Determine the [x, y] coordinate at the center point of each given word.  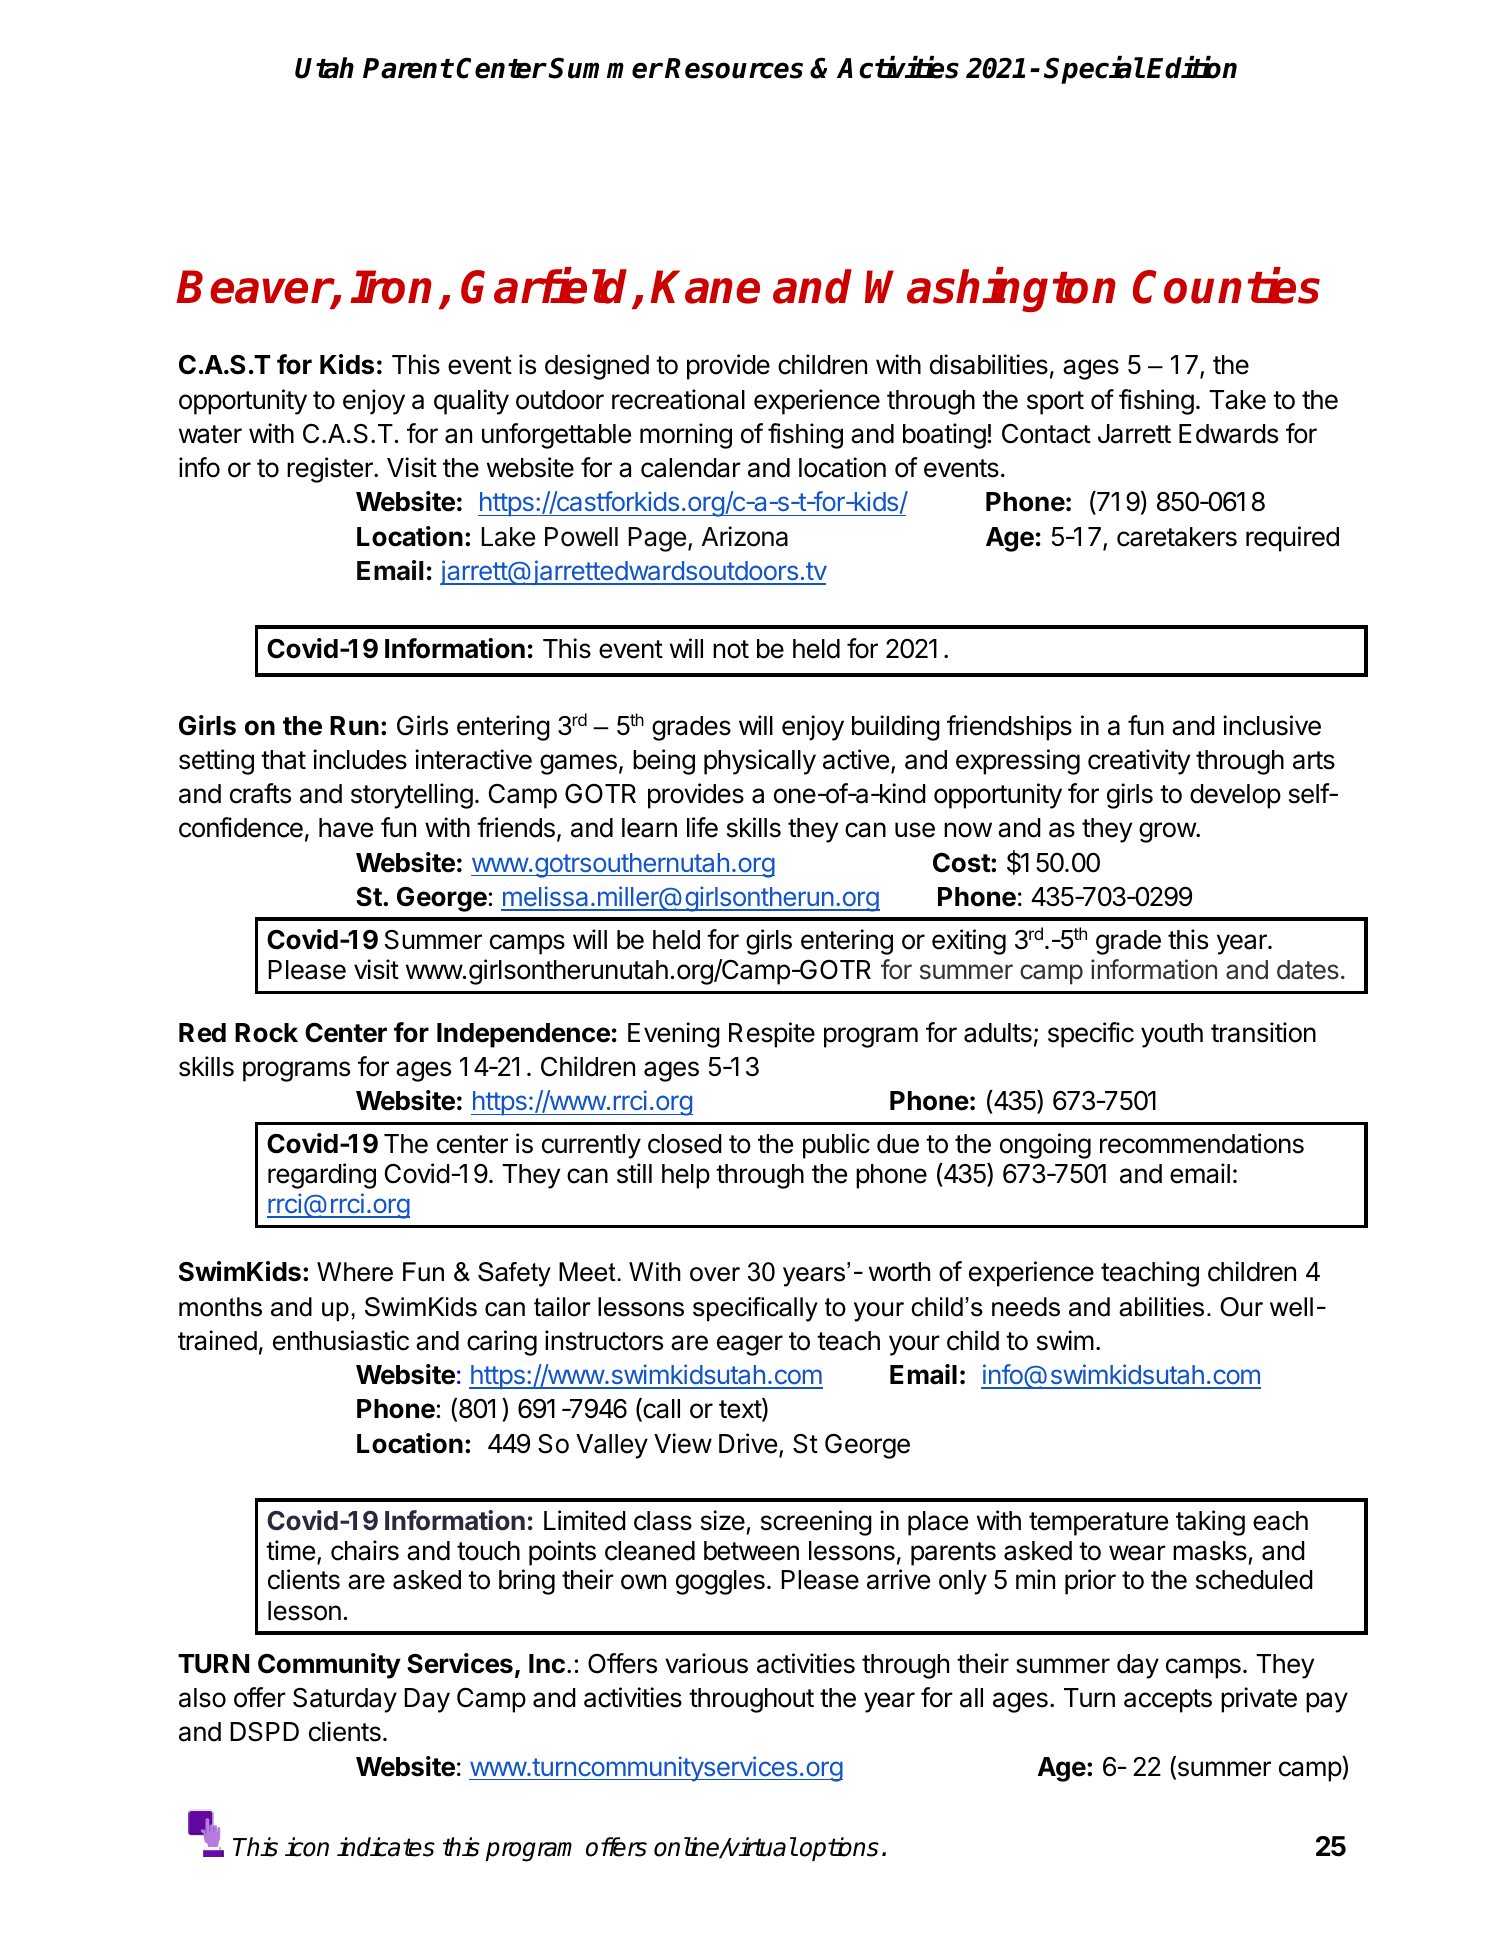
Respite [772, 1035]
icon [307, 1847]
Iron [391, 287]
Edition [1192, 67]
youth [1172, 1035]
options [839, 1849]
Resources [734, 68]
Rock [266, 1033]
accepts [1168, 1701]
